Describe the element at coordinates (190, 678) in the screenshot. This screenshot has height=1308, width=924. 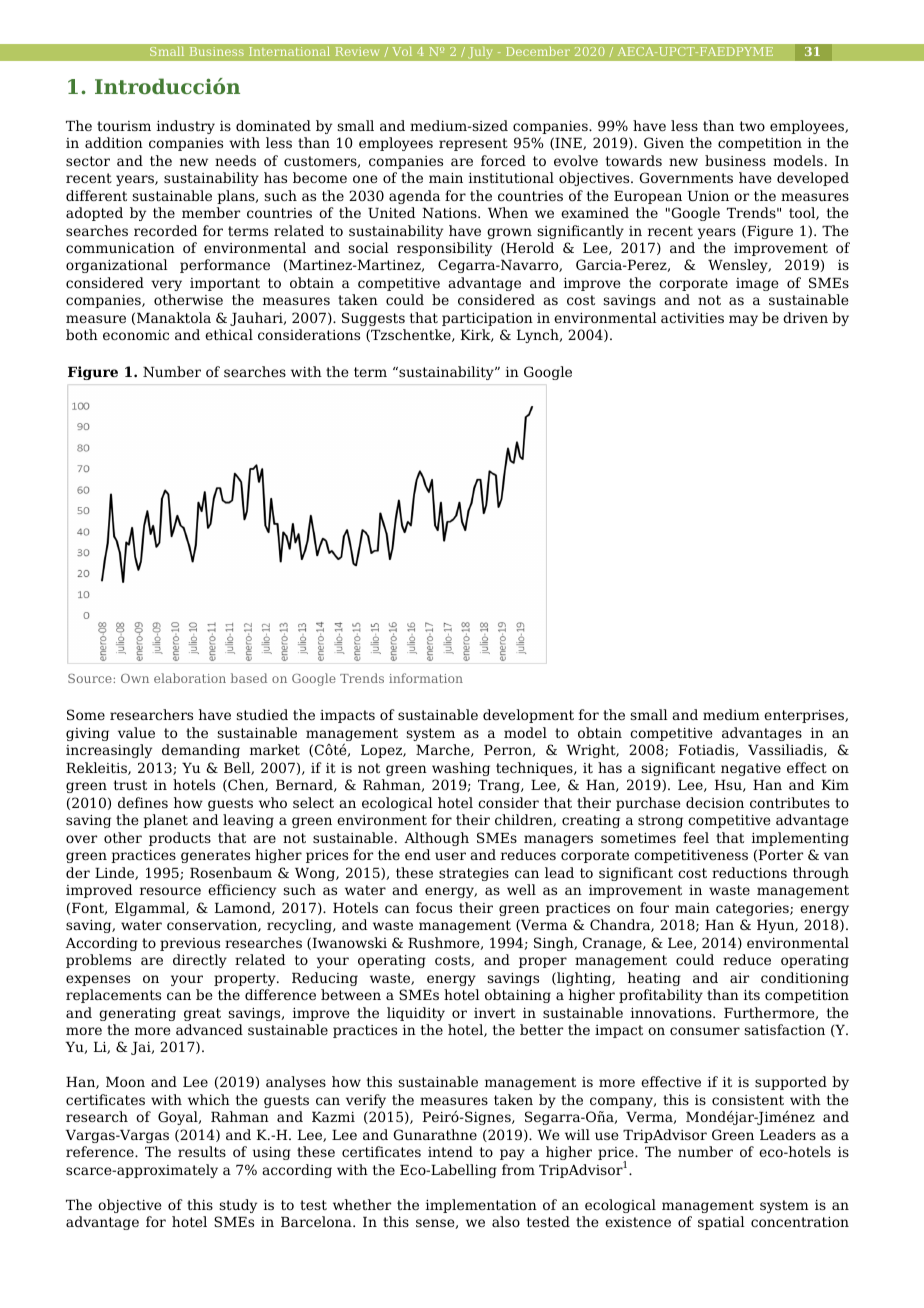
I see `elaboration` at that location.
